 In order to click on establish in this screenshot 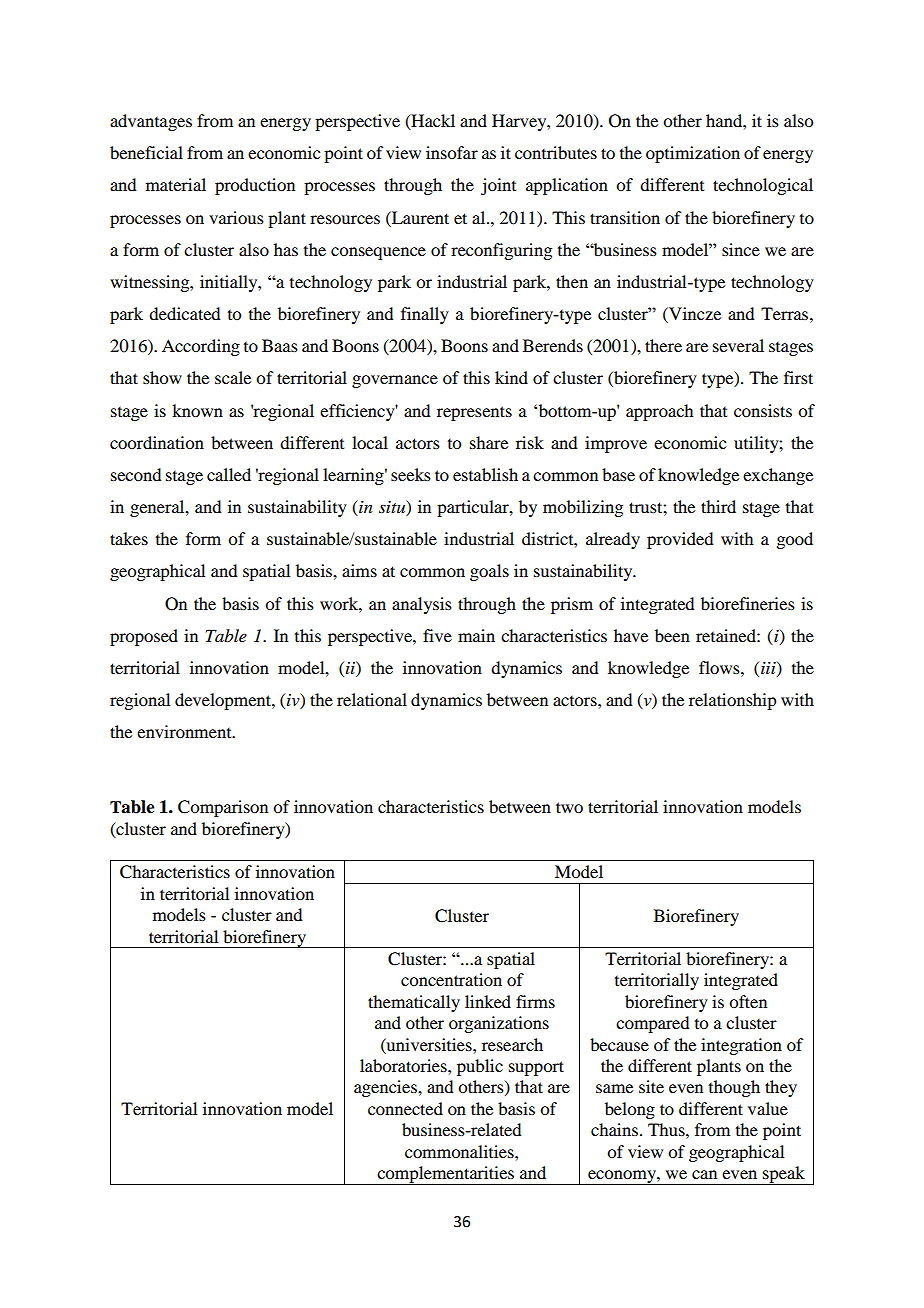, I will do `click(485, 474)`.
